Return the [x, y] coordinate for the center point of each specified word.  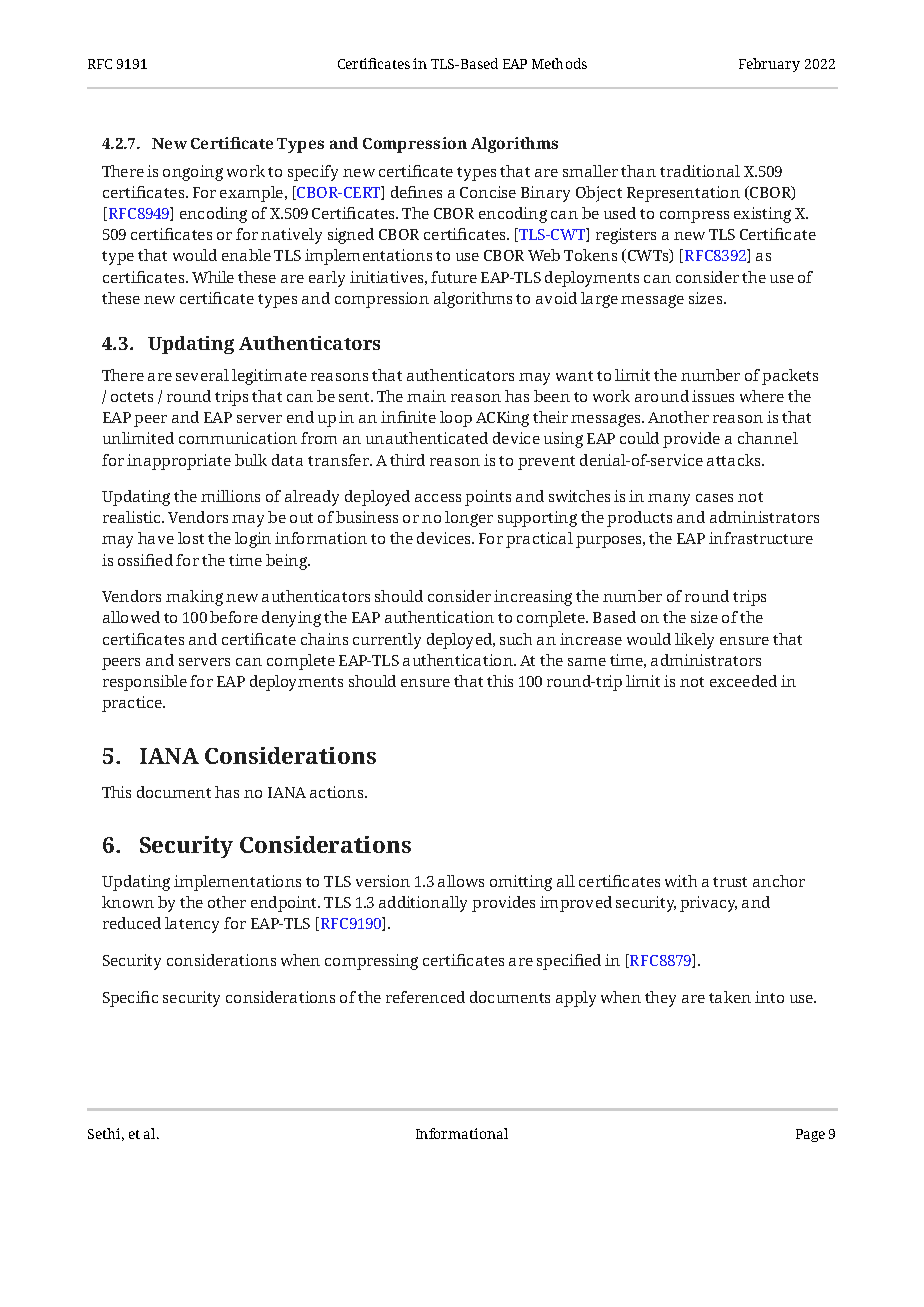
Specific [130, 999]
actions [338, 792]
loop [456, 419]
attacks [735, 460]
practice [133, 704]
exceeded [743, 681]
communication [238, 438]
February [769, 65]
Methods [559, 63]
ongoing [193, 173]
